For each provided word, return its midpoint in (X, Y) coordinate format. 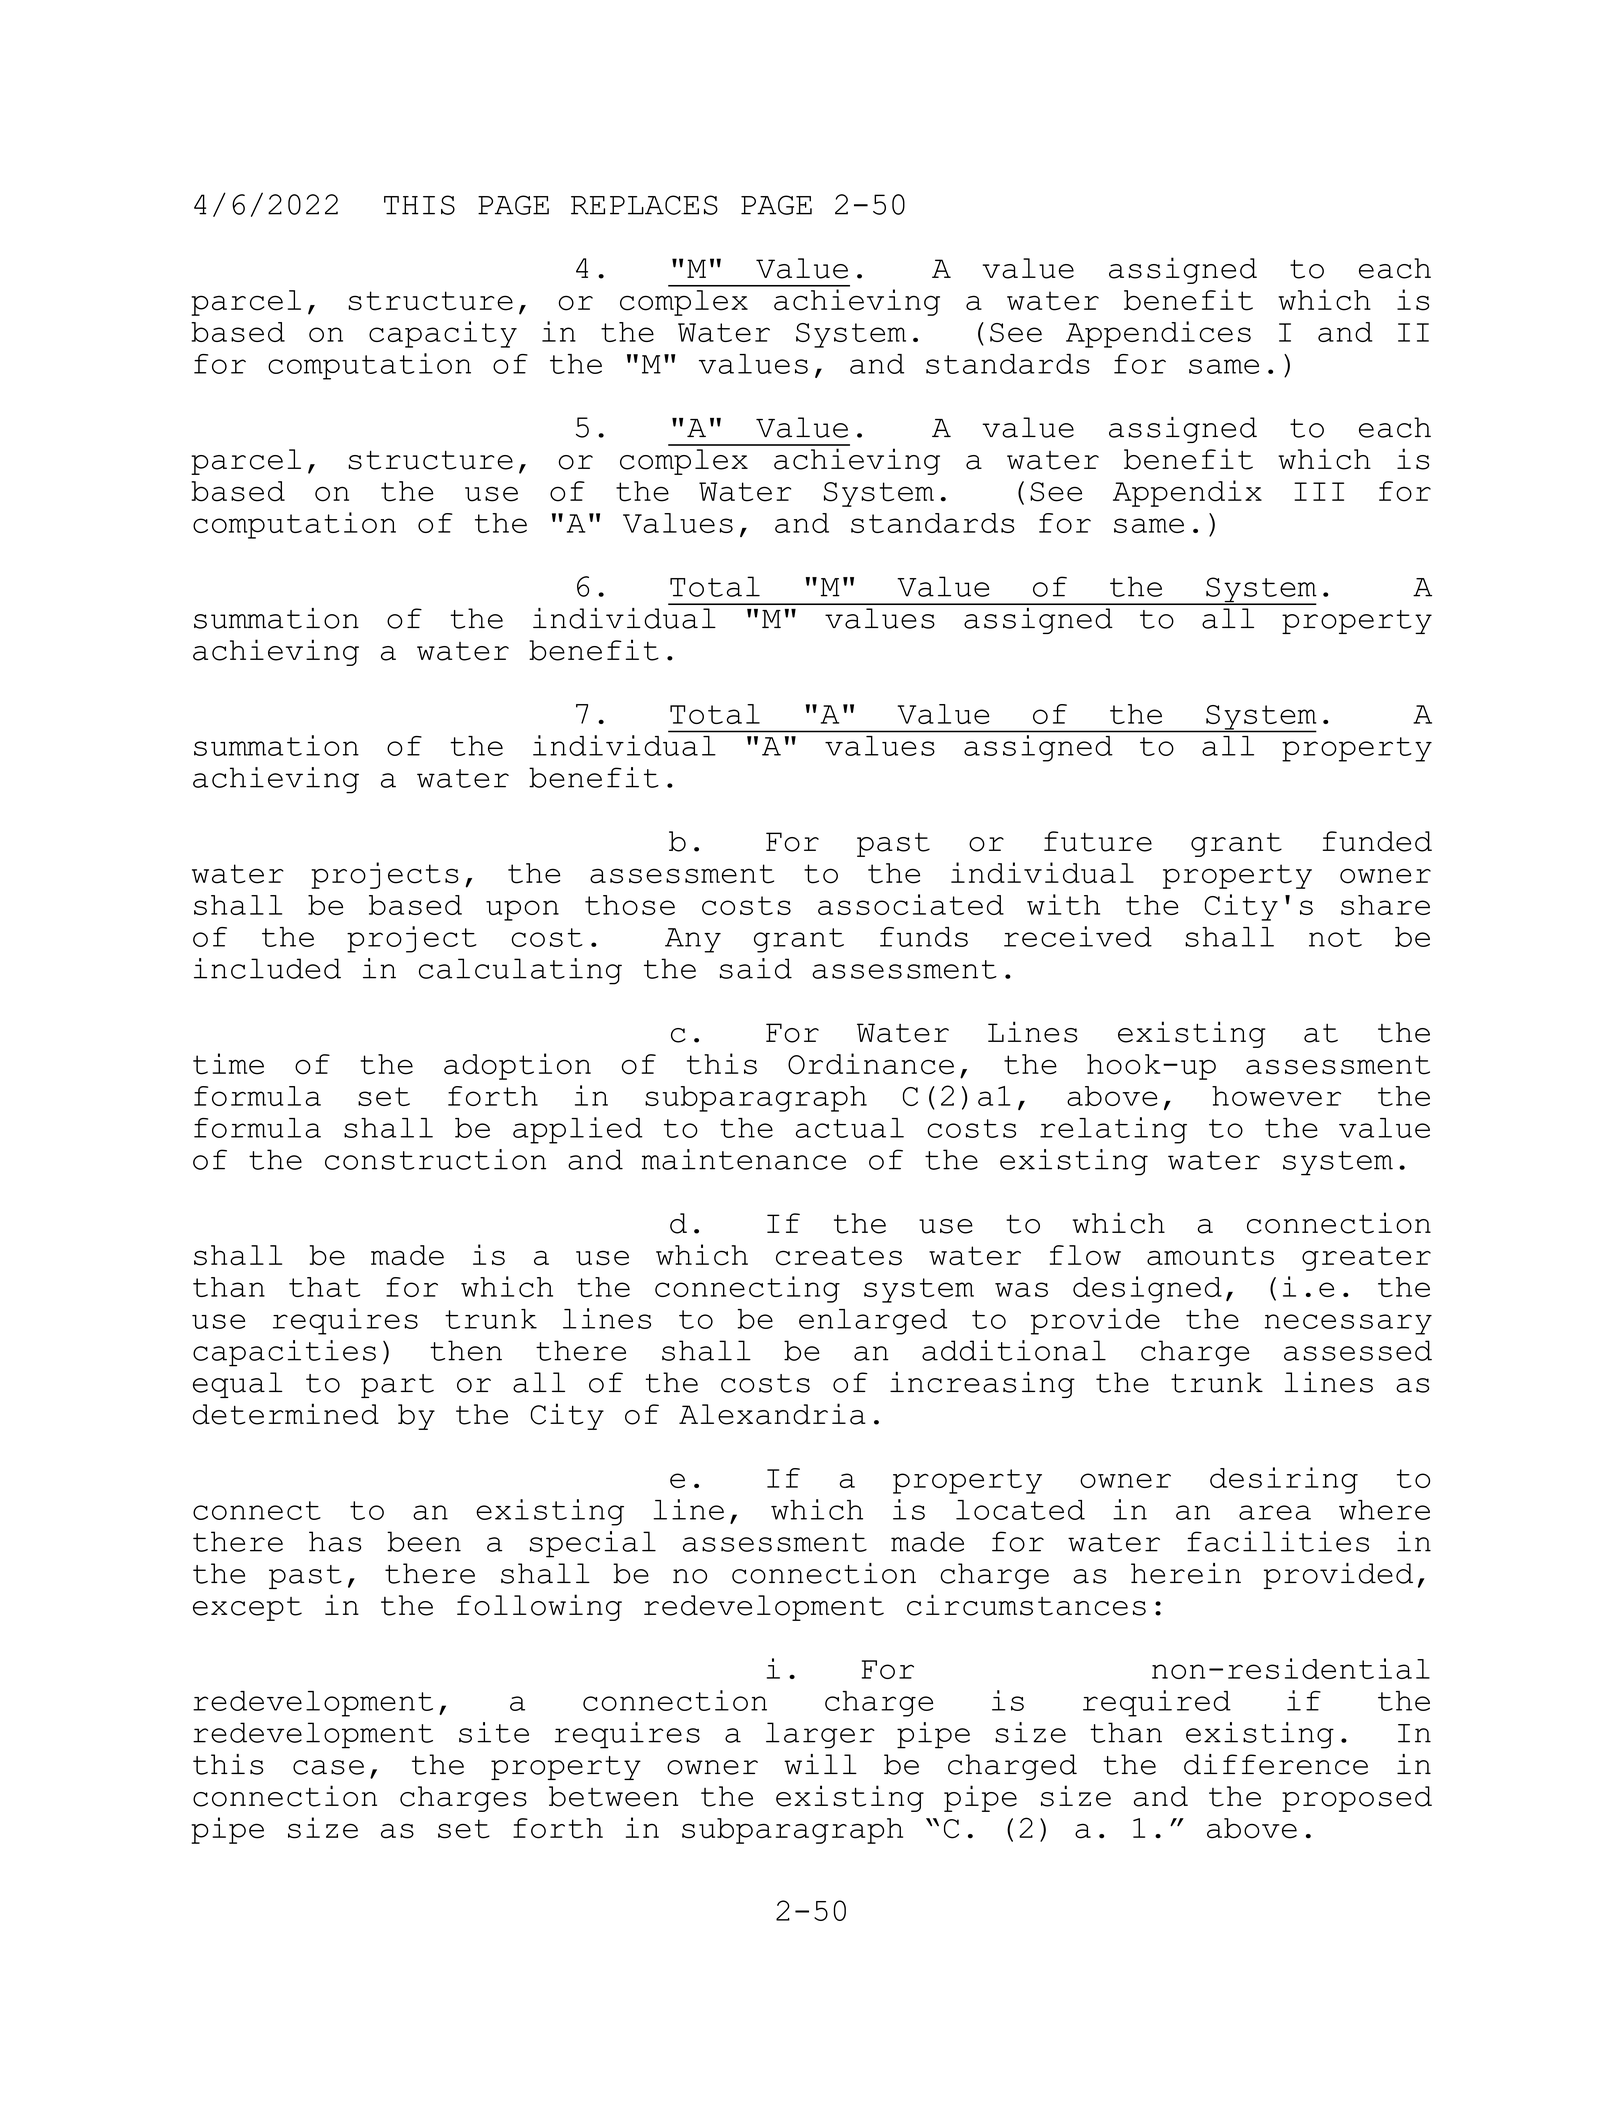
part (397, 1386)
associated (911, 904)
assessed (1358, 1350)
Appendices (1158, 334)
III (1319, 491)
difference (1276, 1764)
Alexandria (772, 1414)
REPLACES (644, 205)
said (756, 968)
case (328, 1767)
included (267, 968)
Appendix (1187, 493)
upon (522, 910)
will (820, 1764)
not (1335, 937)
